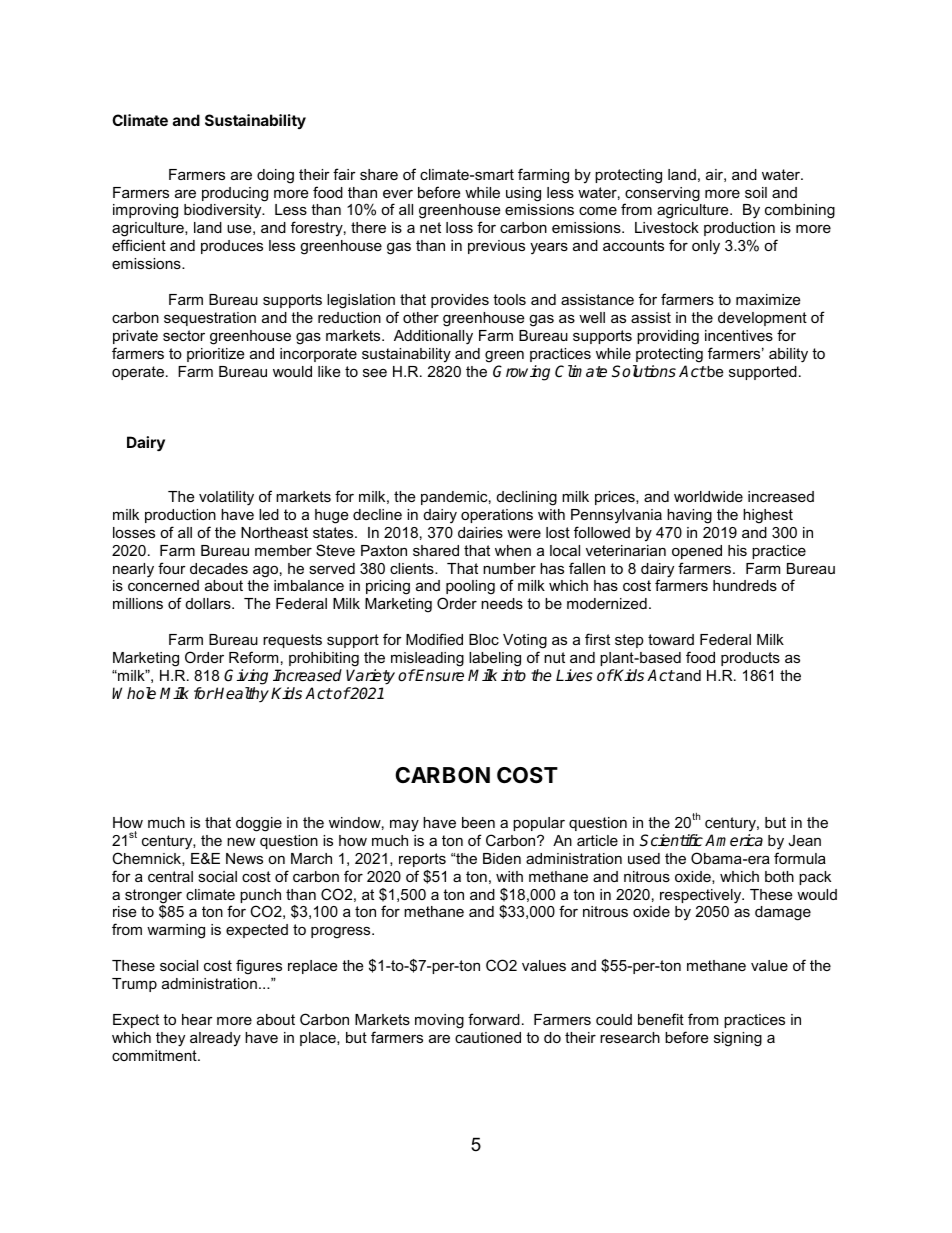  I want to click on signing, so click(738, 1039).
